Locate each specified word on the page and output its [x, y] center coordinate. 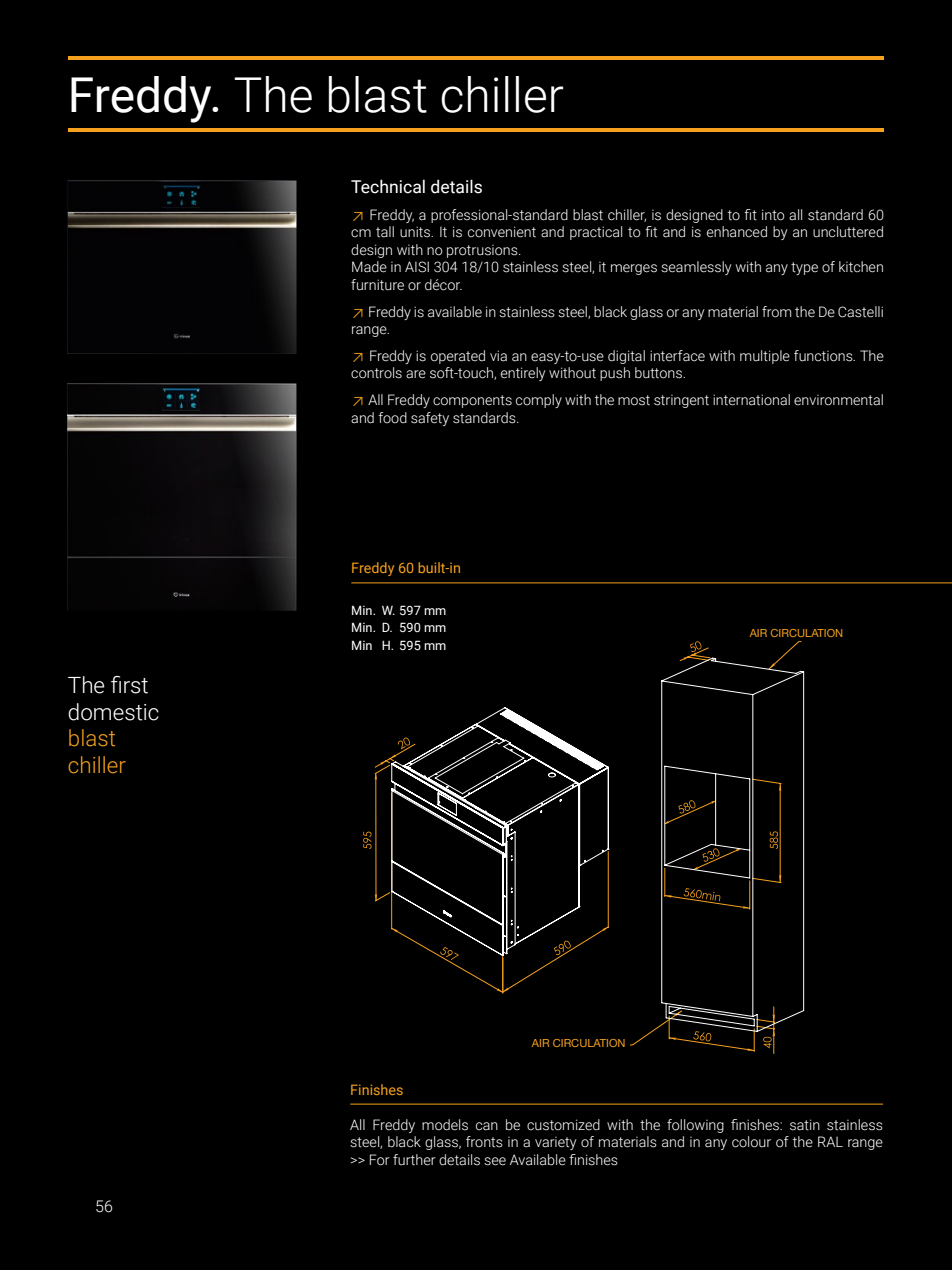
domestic [113, 712]
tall [385, 232]
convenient [502, 232]
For [380, 1160]
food [392, 417]
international [751, 400]
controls [376, 373]
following [695, 1126]
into [773, 215]
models [445, 1125]
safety [430, 419]
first [129, 685]
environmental [838, 400]
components [472, 401]
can [487, 1126]
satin [805, 1125]
